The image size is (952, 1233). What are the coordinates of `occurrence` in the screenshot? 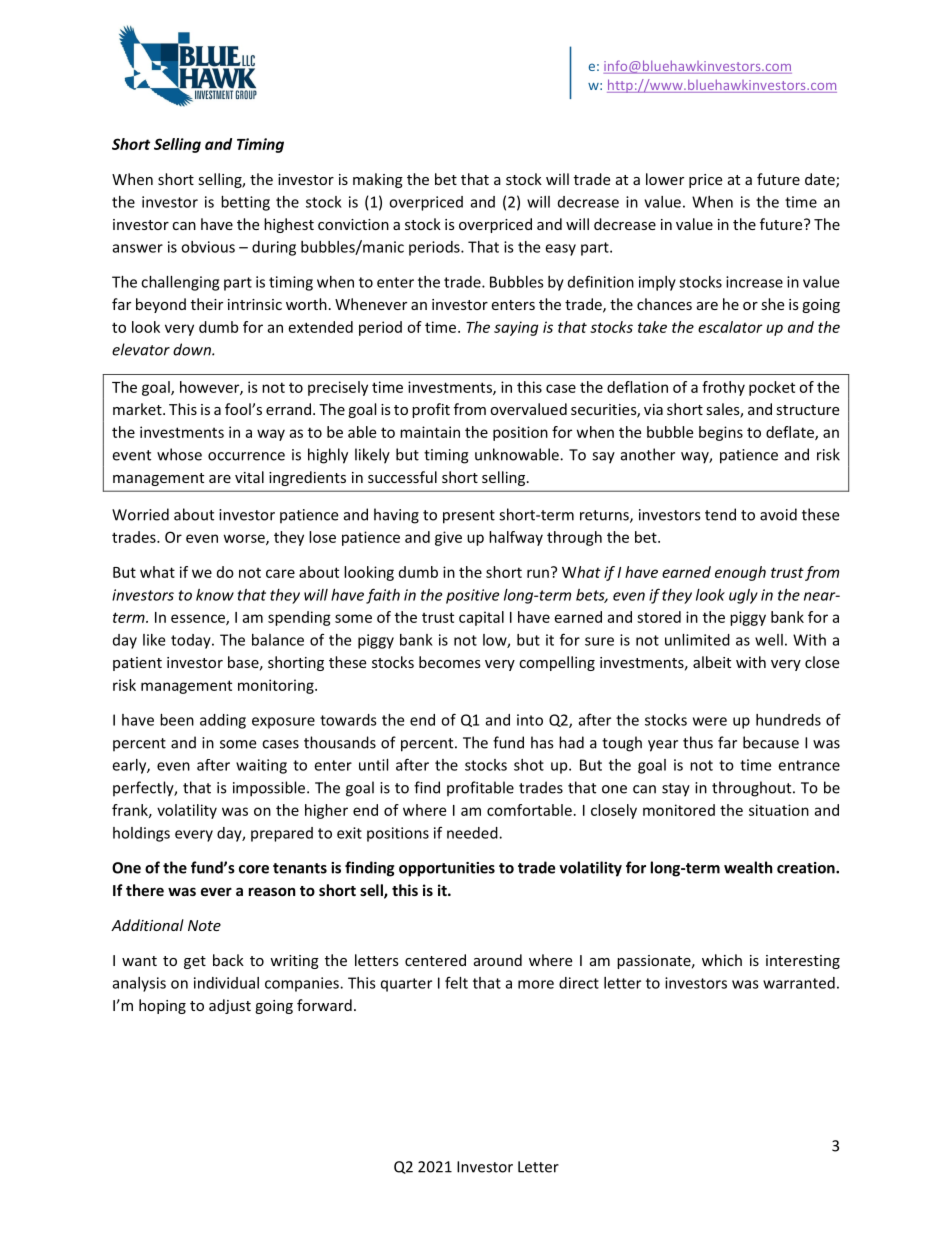 It's located at (246, 456).
